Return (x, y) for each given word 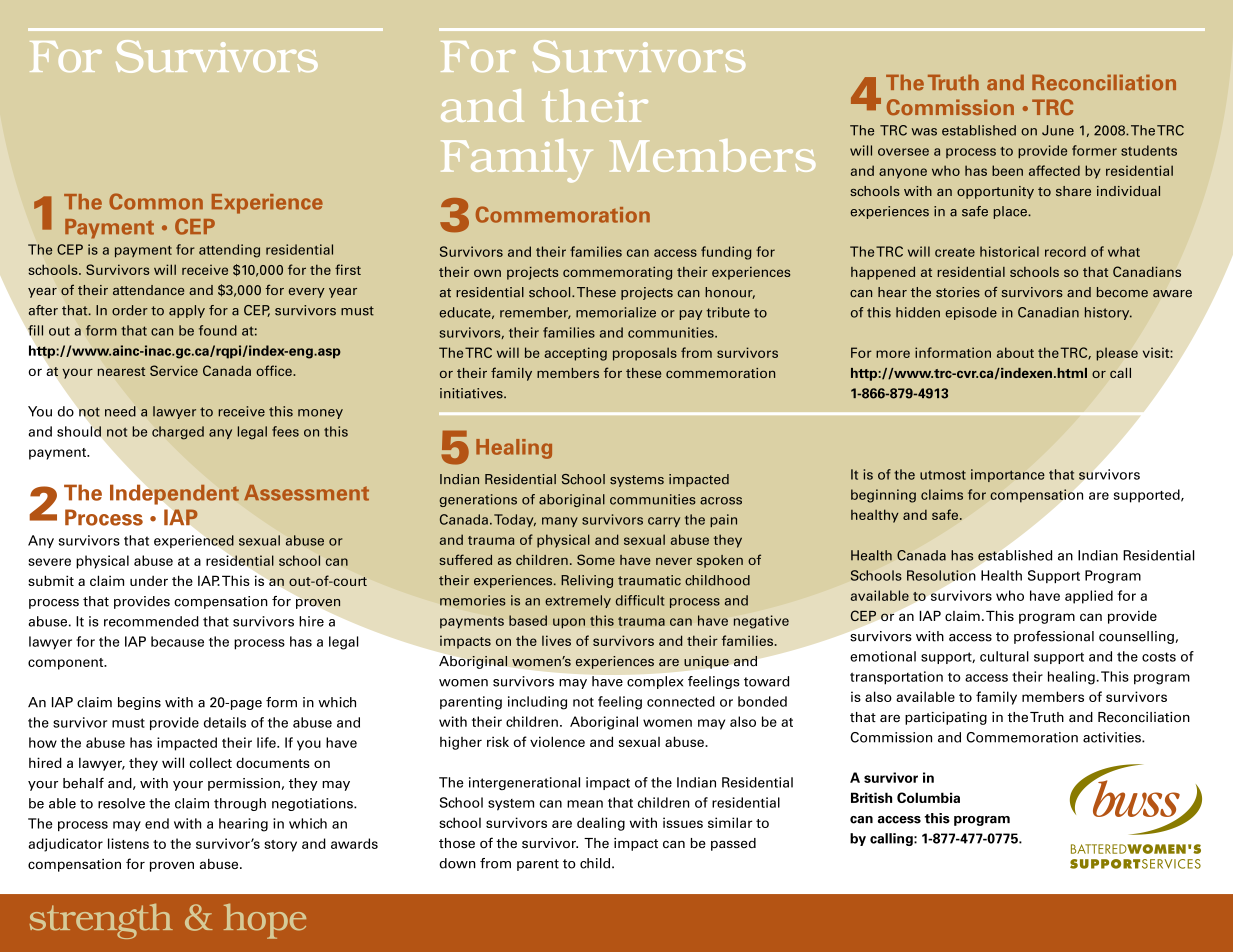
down (457, 863)
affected (1054, 170)
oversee (903, 152)
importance (1008, 475)
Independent (174, 494)
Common (156, 201)
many (560, 522)
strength (101, 921)
